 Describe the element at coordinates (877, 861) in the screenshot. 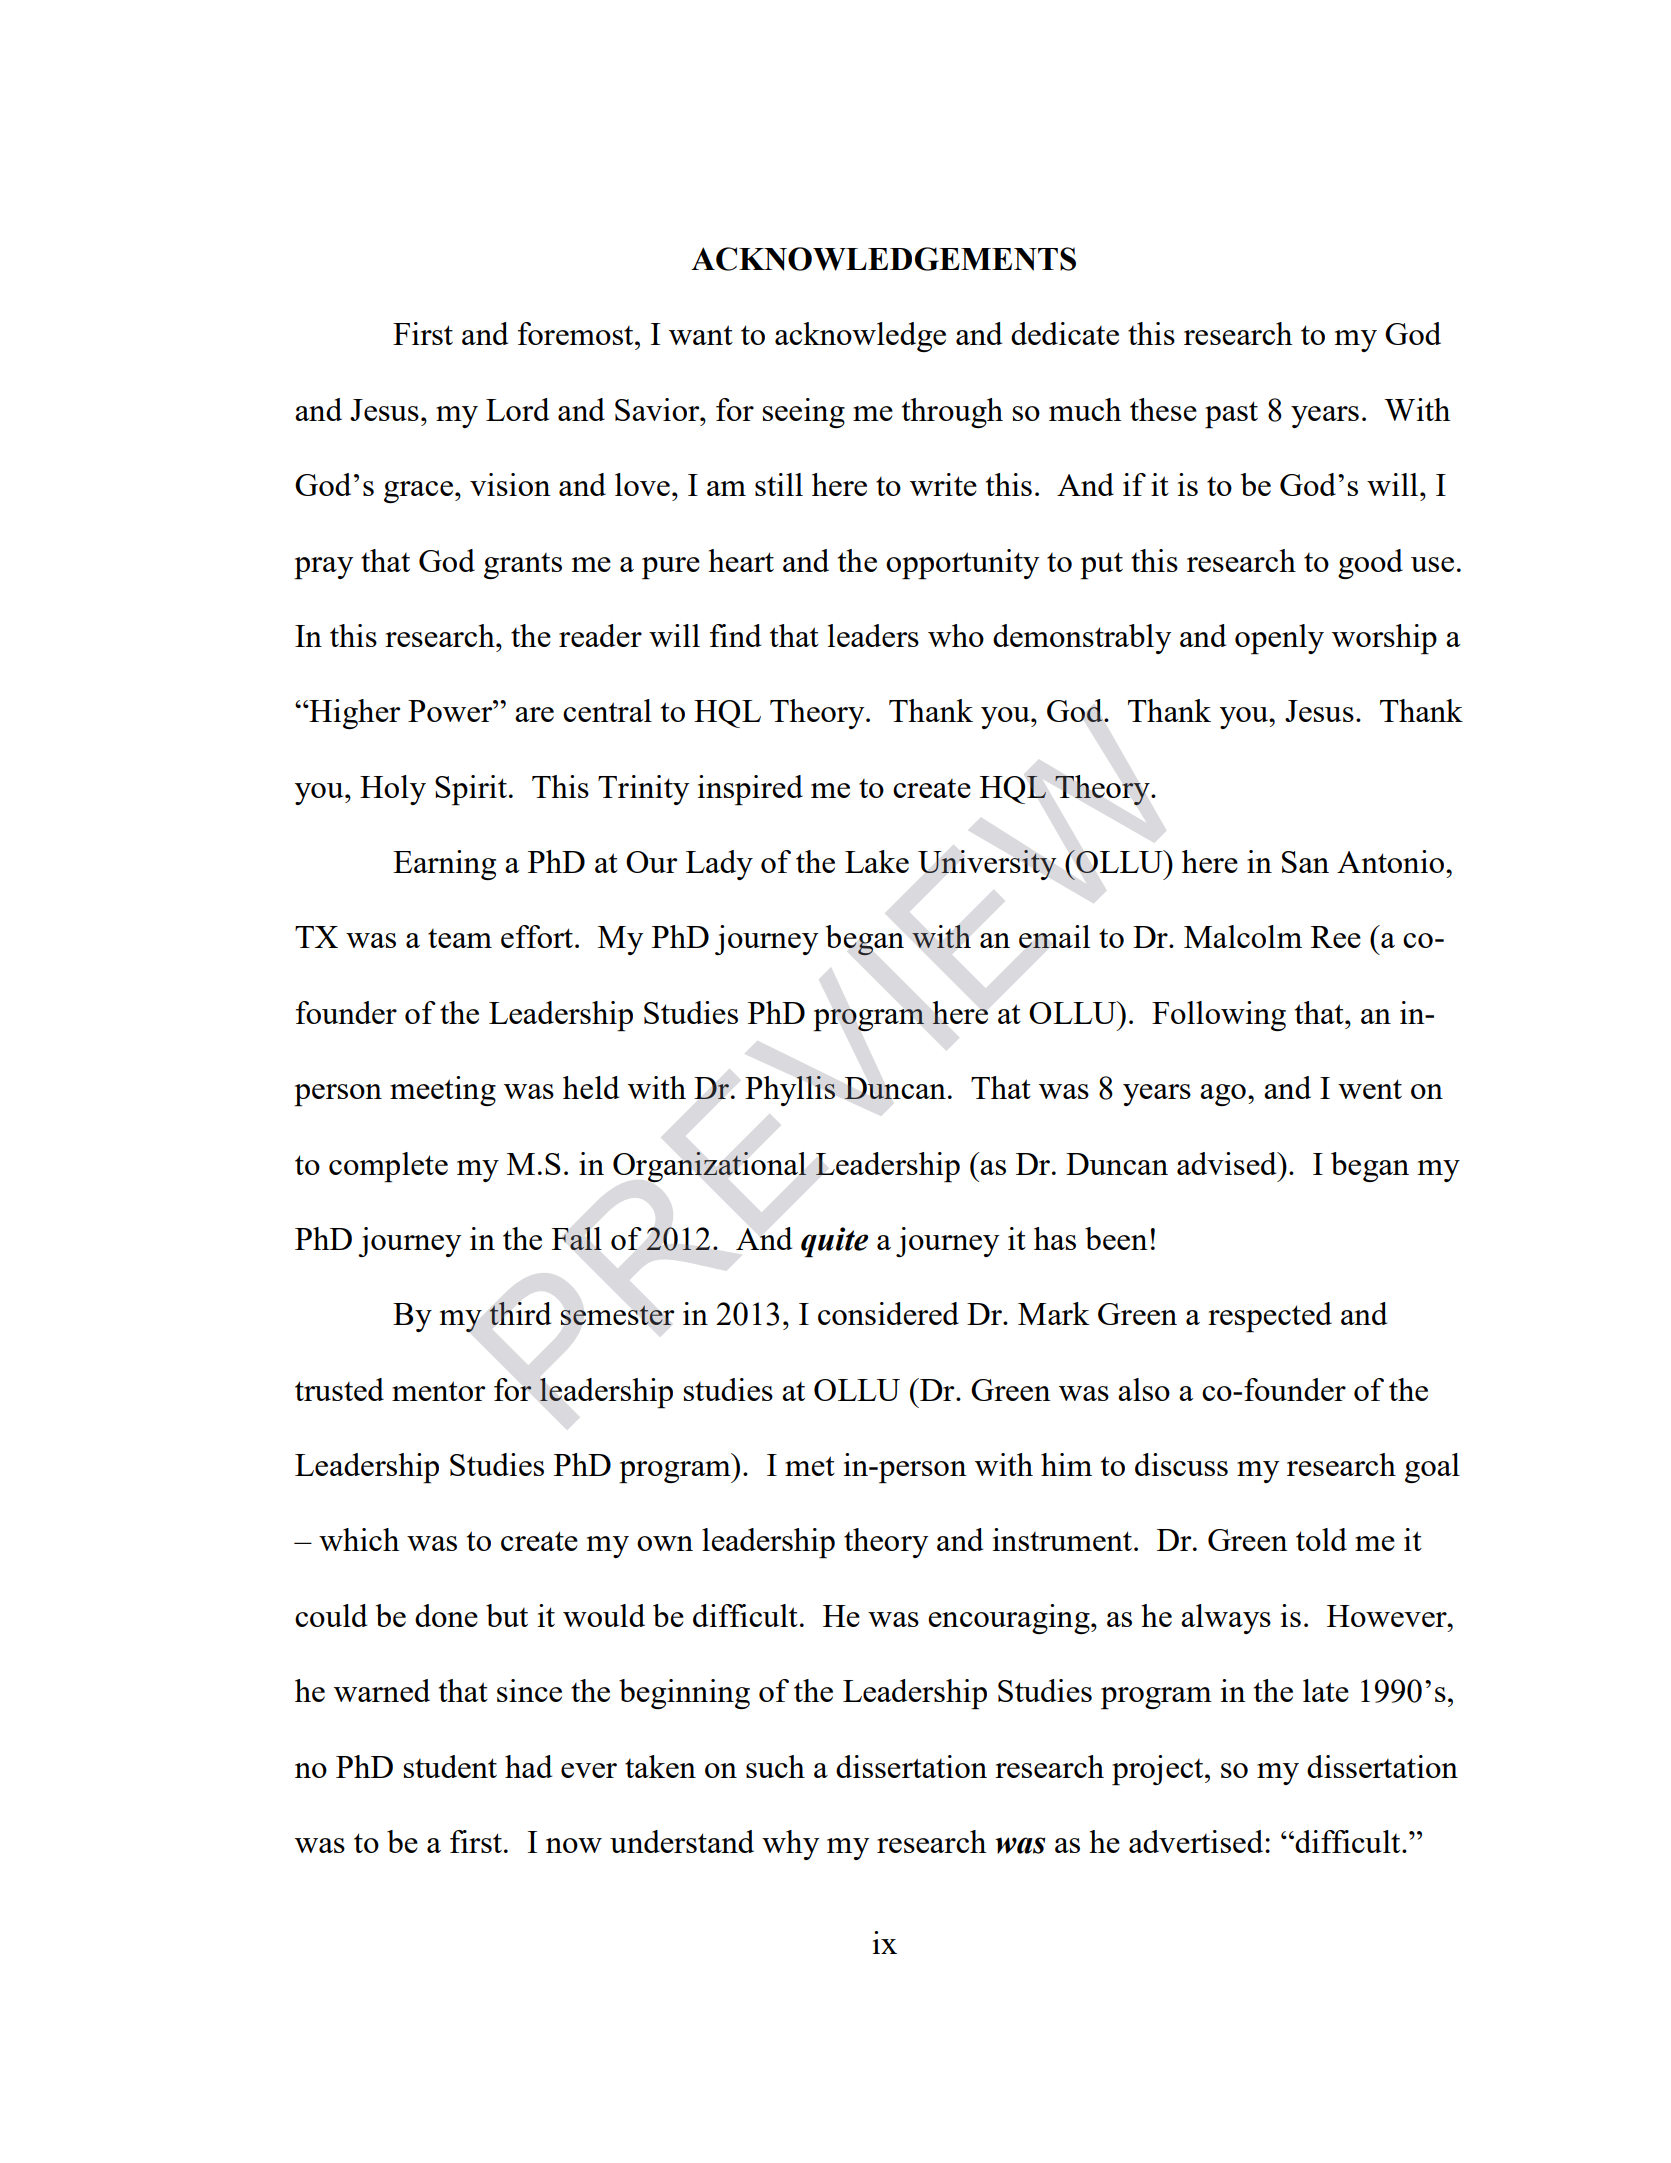

I see `Lake` at that location.
